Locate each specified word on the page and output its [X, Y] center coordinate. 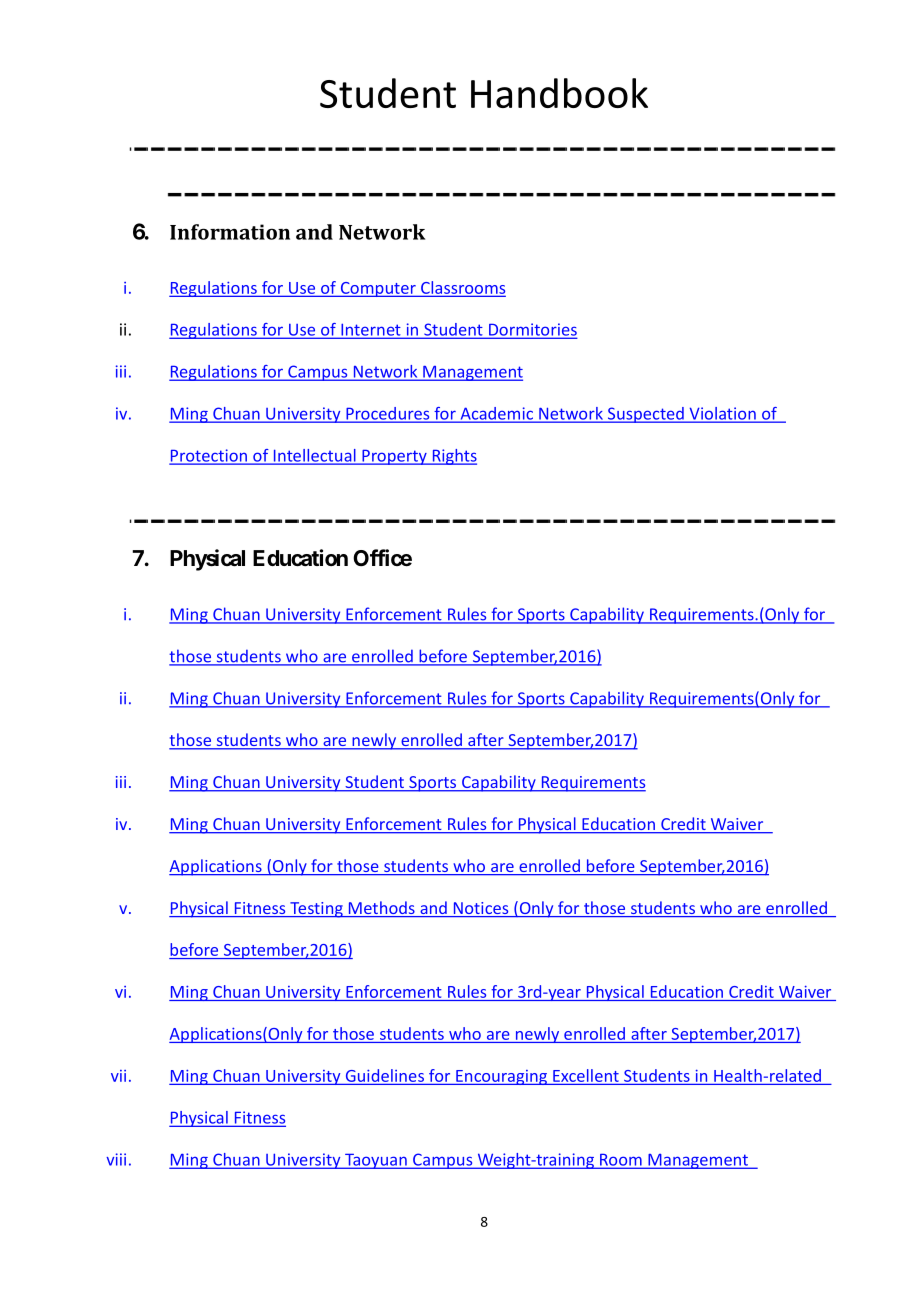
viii [116, 1159]
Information [230, 232]
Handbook [559, 93]
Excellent [586, 1075]
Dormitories [532, 330]
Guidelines [385, 1075]
